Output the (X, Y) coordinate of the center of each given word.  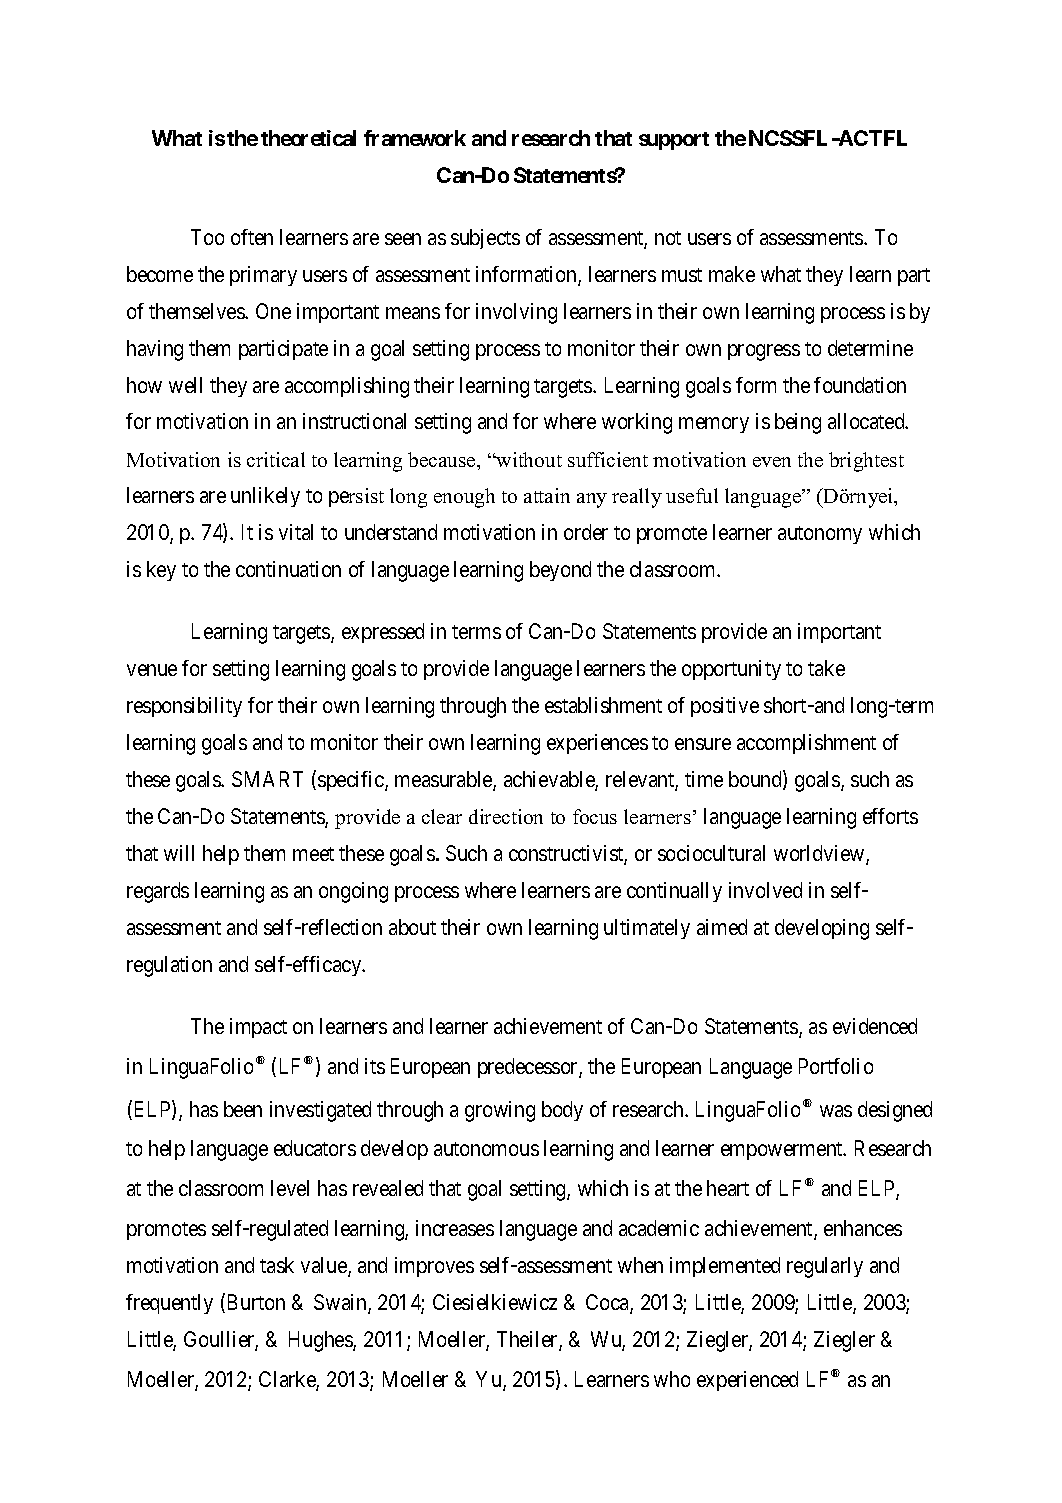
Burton (256, 1302)
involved (765, 890)
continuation (288, 569)
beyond (560, 571)
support (674, 141)
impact (258, 1028)
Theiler (528, 1340)
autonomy (820, 535)
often (252, 237)
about (412, 927)
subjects (485, 239)
